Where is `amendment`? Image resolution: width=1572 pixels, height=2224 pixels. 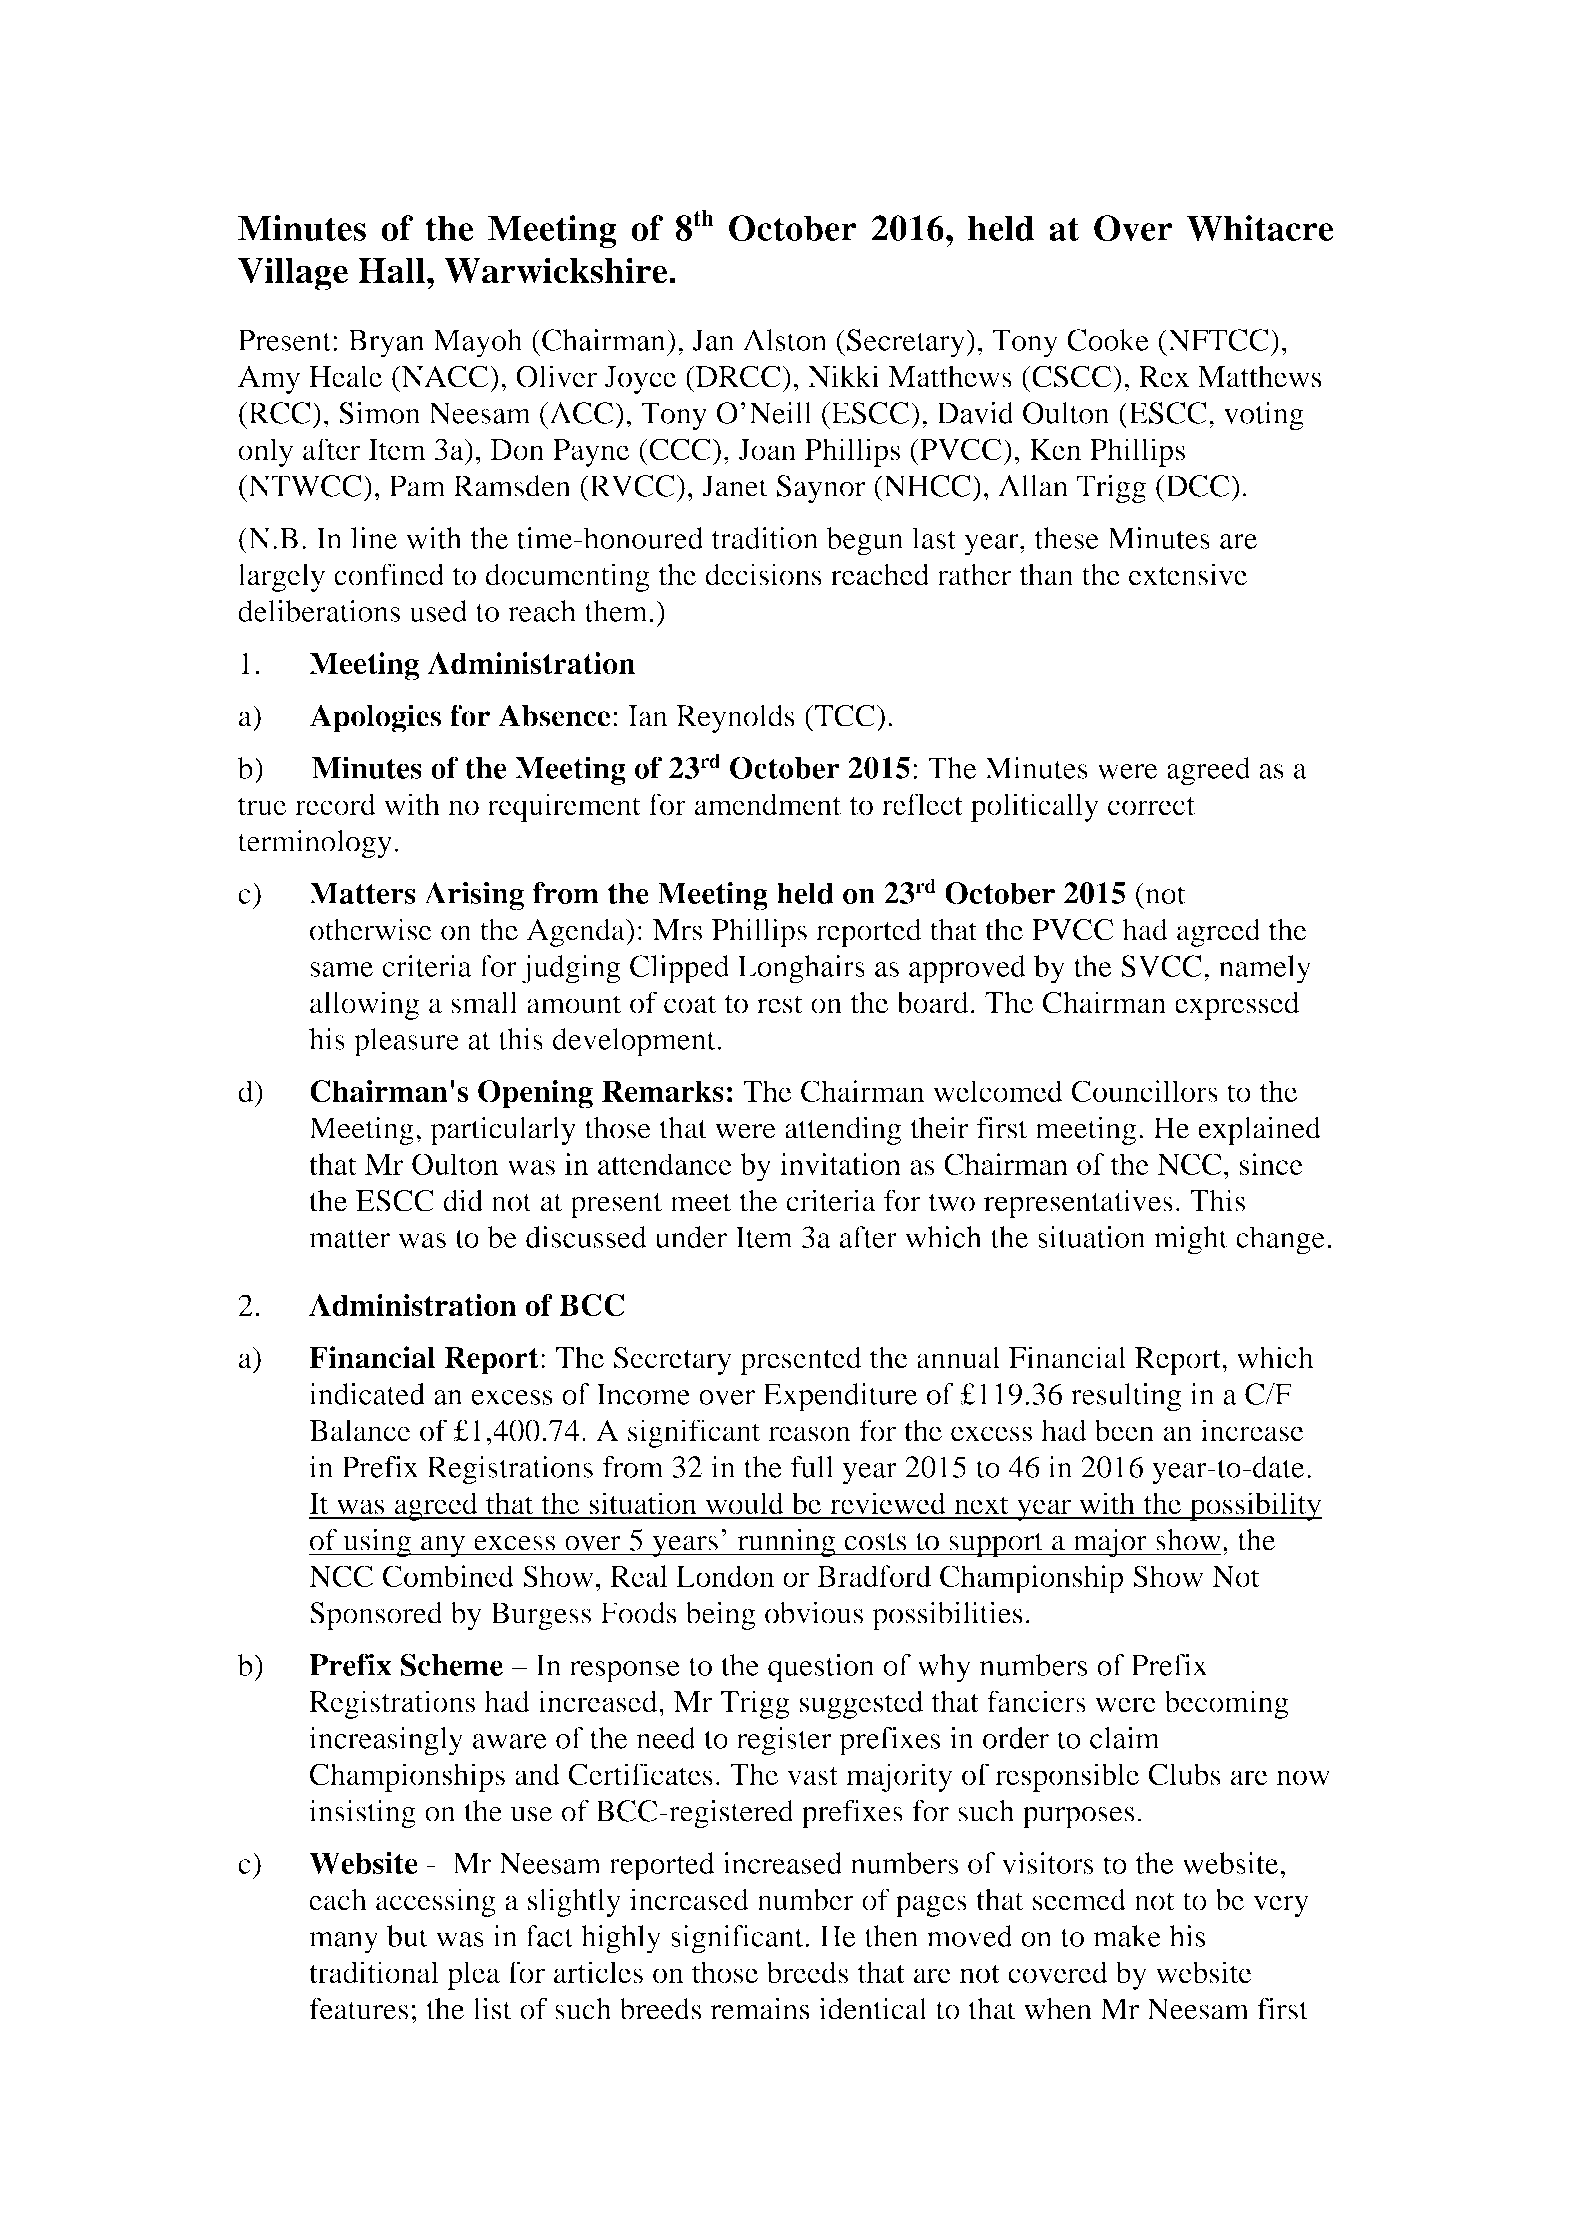
amendment is located at coordinates (767, 804).
